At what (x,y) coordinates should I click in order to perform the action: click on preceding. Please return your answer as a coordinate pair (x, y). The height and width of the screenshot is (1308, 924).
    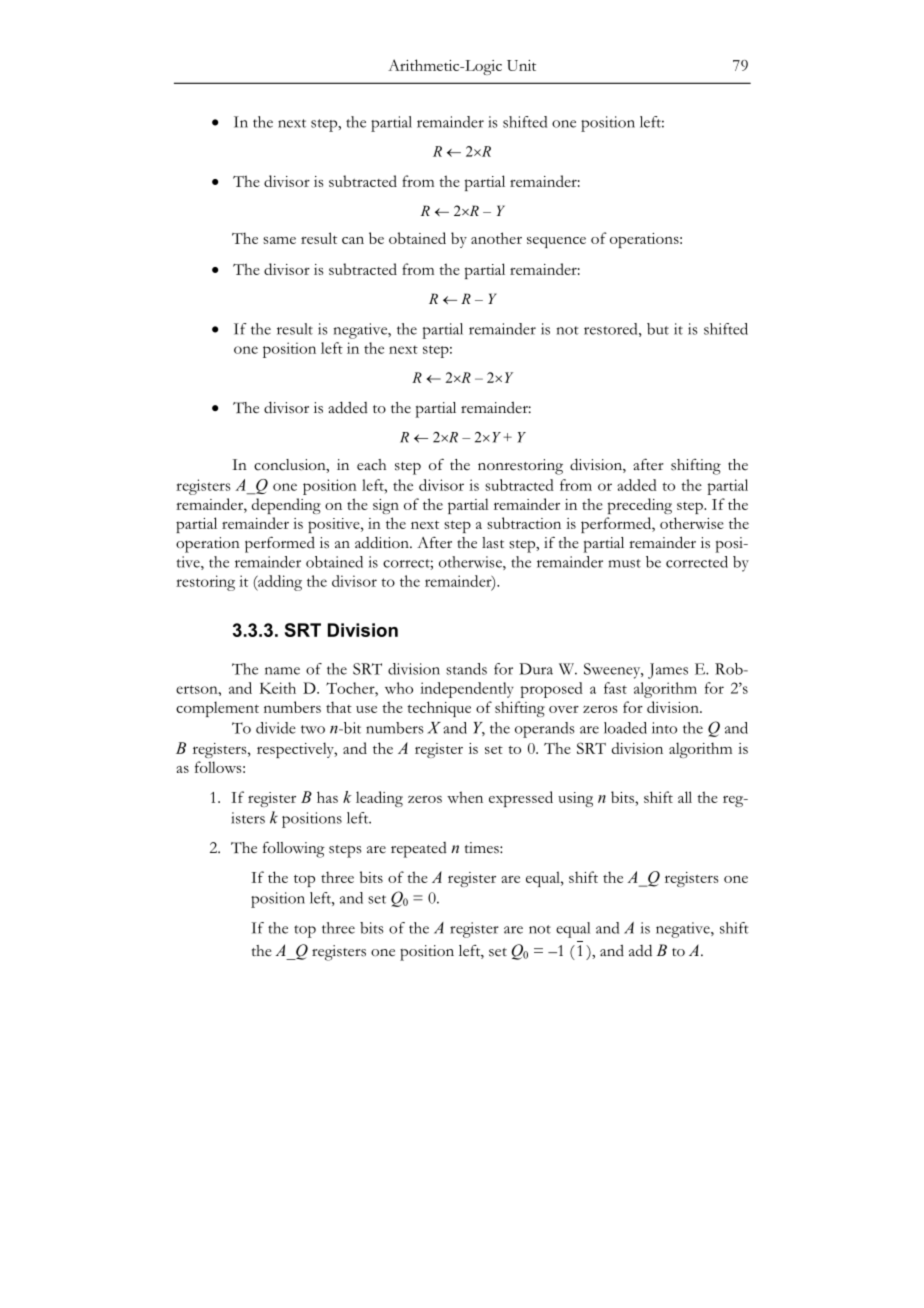
    Looking at the image, I should click on (640, 506).
